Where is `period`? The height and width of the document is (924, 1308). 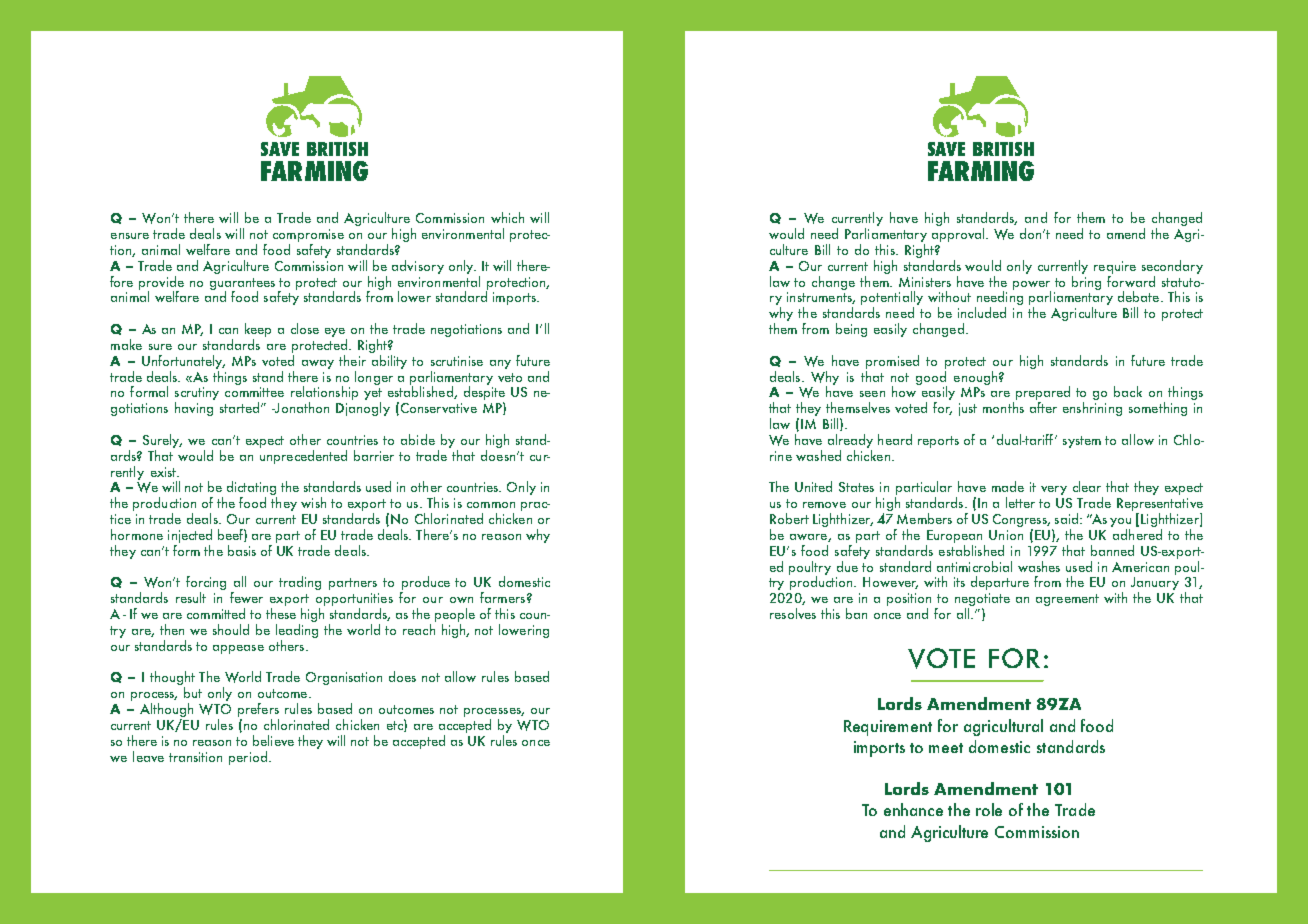 period is located at coordinates (248, 758).
